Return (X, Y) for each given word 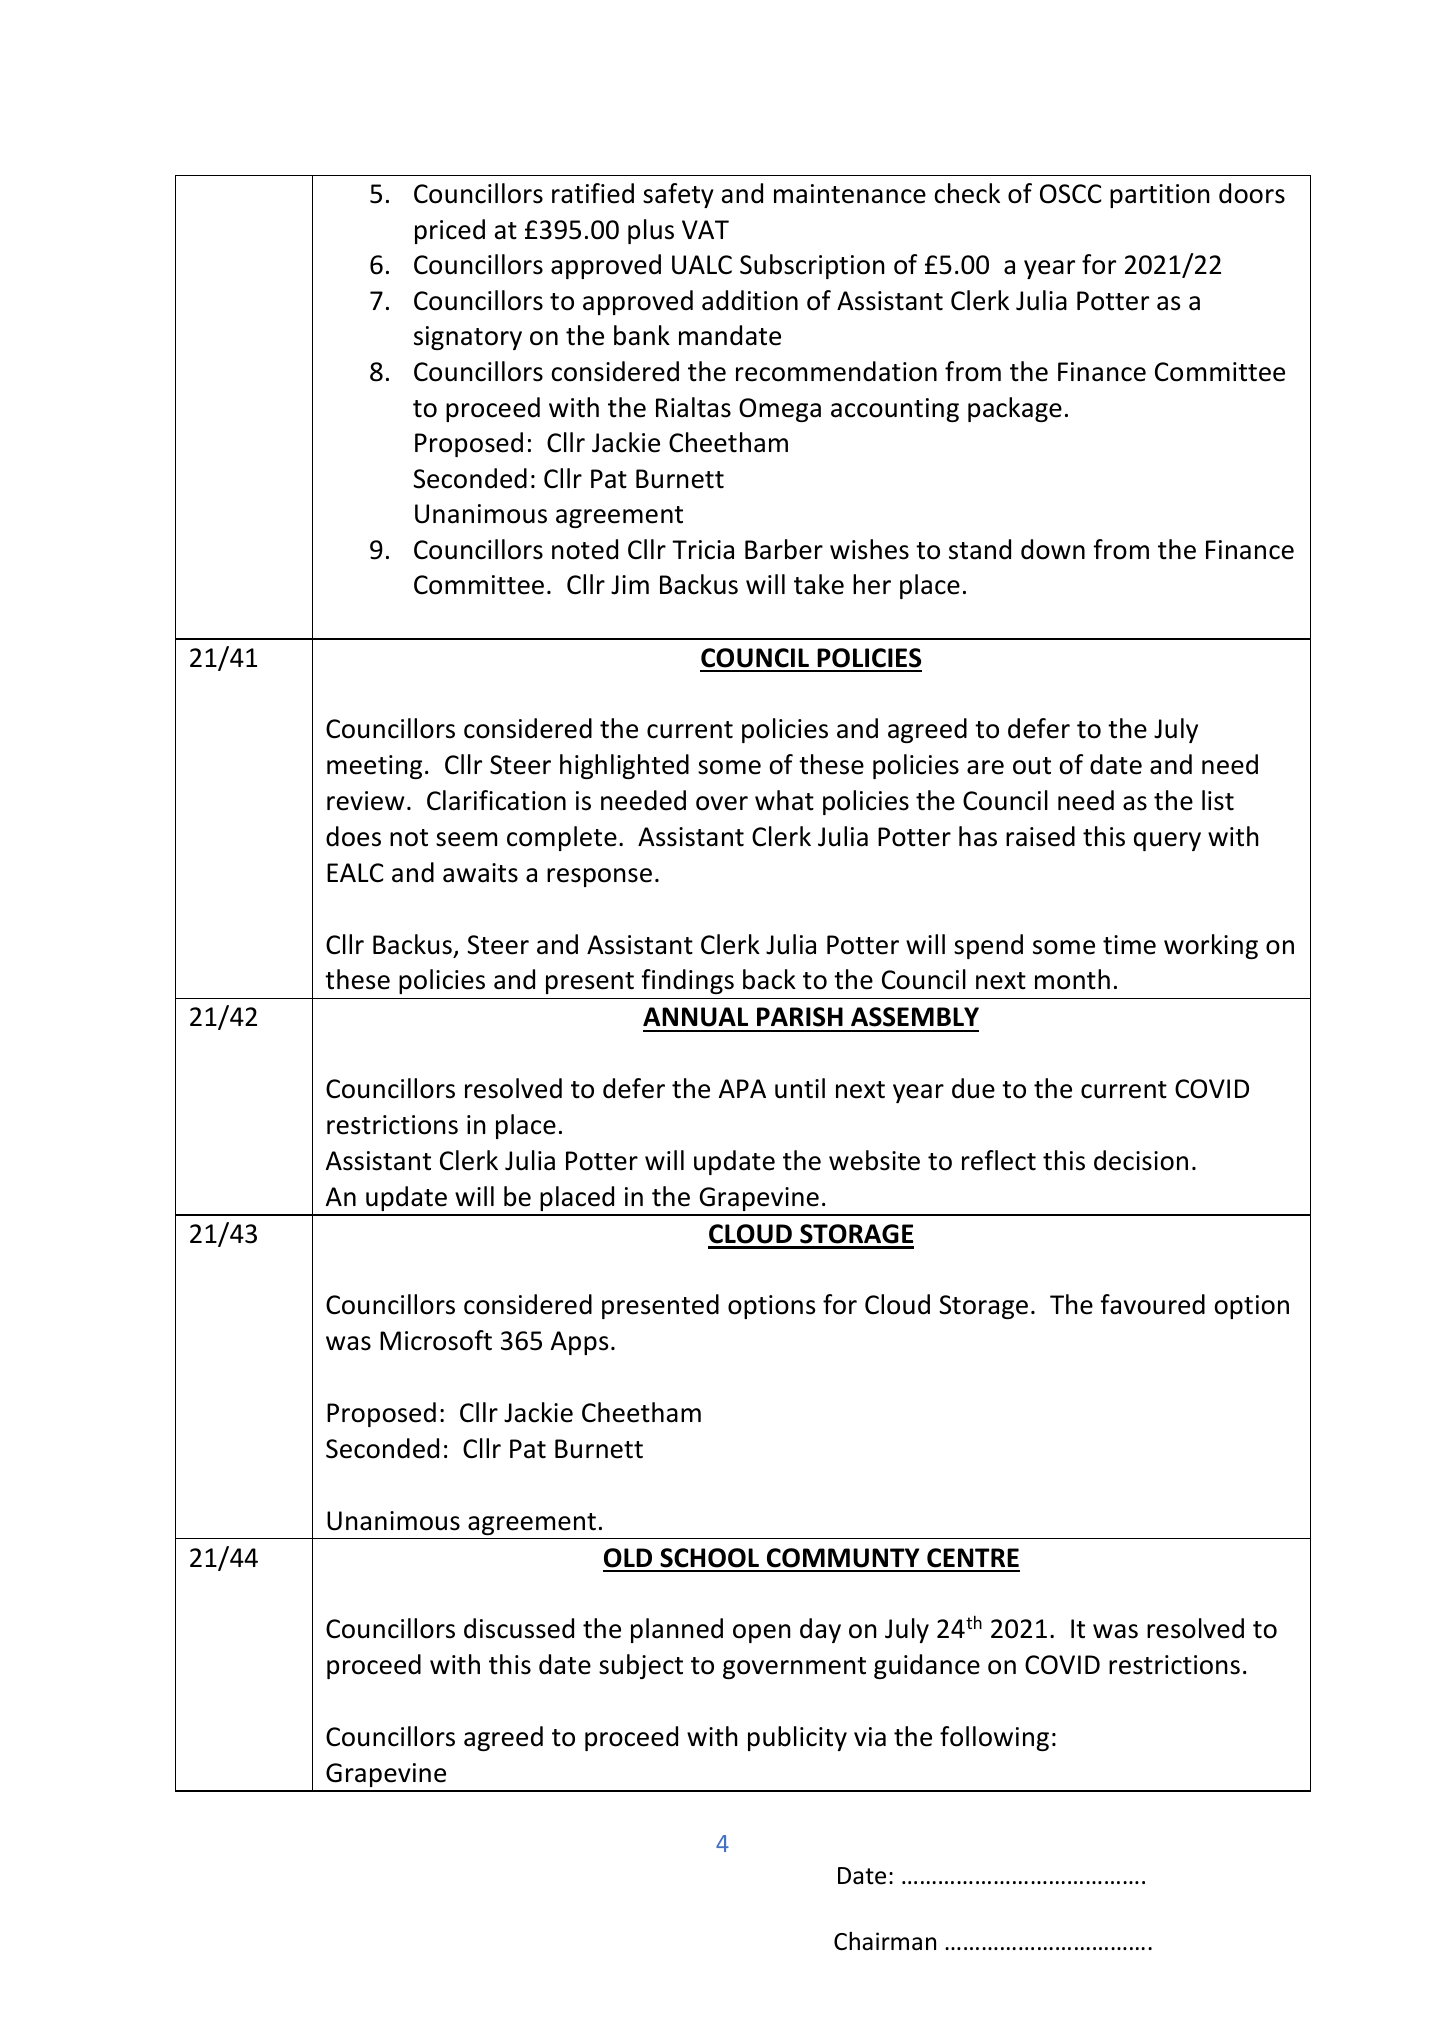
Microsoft (436, 1340)
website (874, 1160)
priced (450, 231)
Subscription (812, 266)
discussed (519, 1628)
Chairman (885, 1941)
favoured (1152, 1304)
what (784, 800)
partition (1160, 196)
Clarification (496, 800)
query (1167, 841)
